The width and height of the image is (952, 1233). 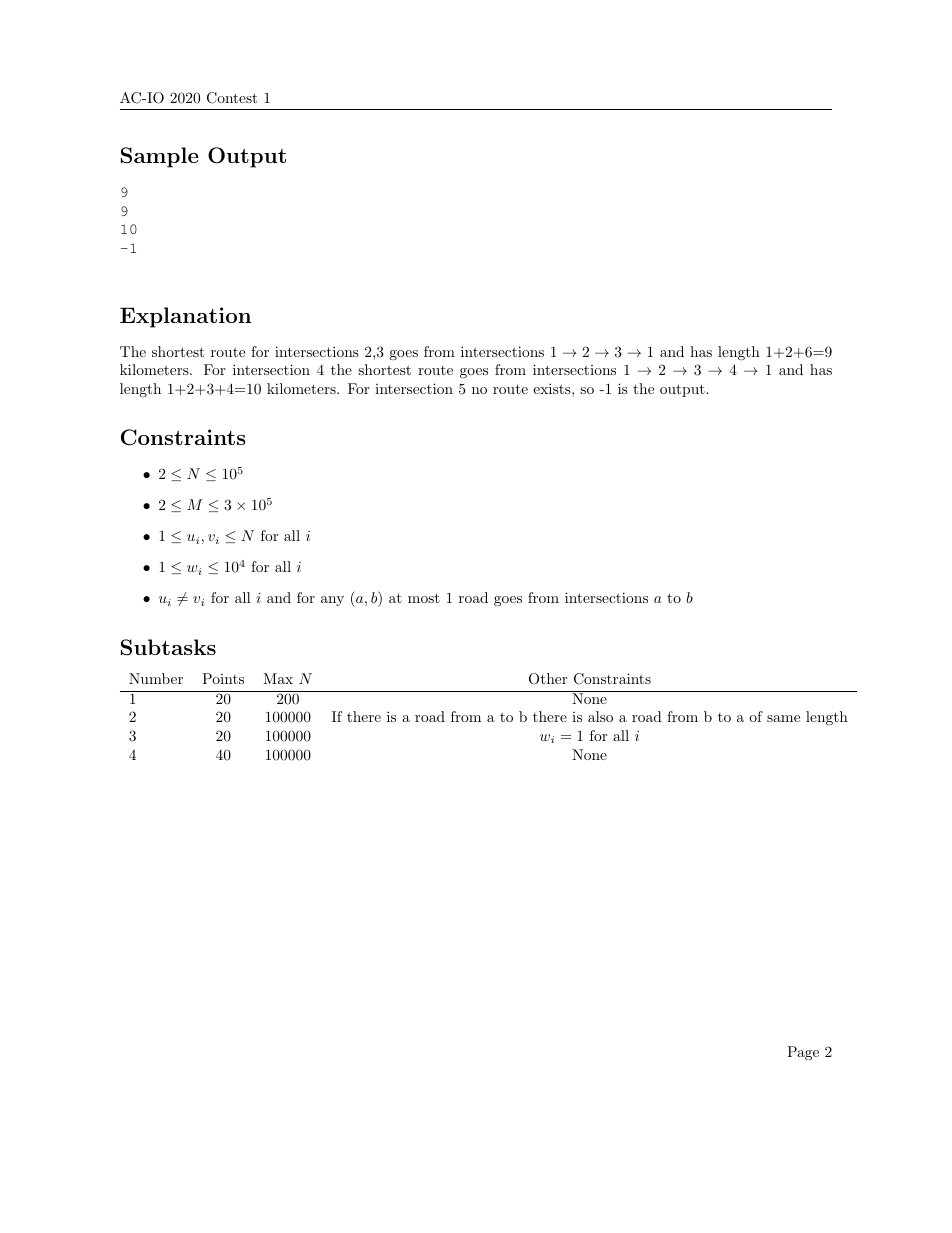 What do you see at coordinates (424, 598) in the image?
I see `most` at bounding box center [424, 598].
